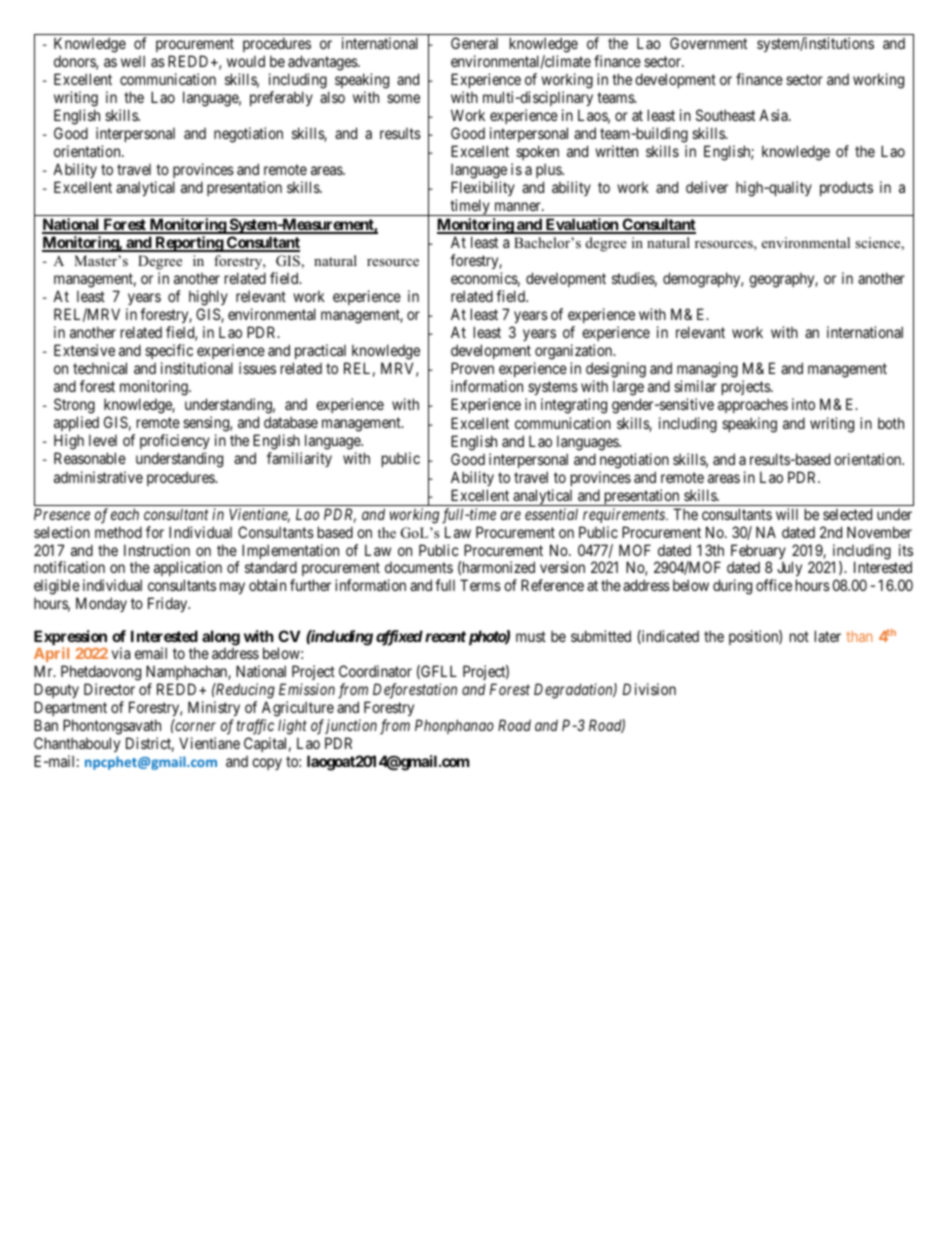 This screenshot has height=1233, width=952. Describe the element at coordinates (574, 353) in the screenshot. I see `organization` at that location.
